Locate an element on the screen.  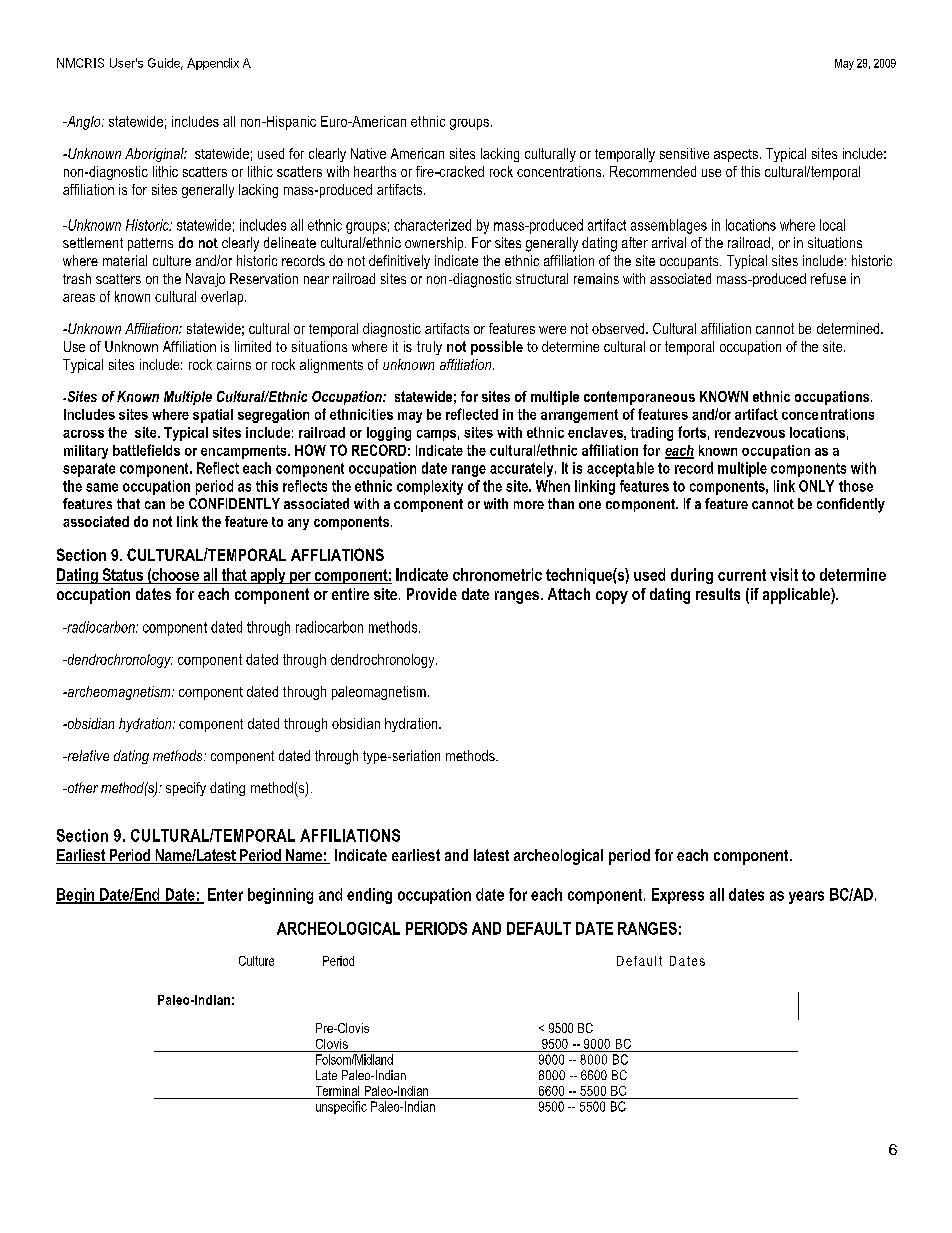
Provide is located at coordinates (432, 594).
